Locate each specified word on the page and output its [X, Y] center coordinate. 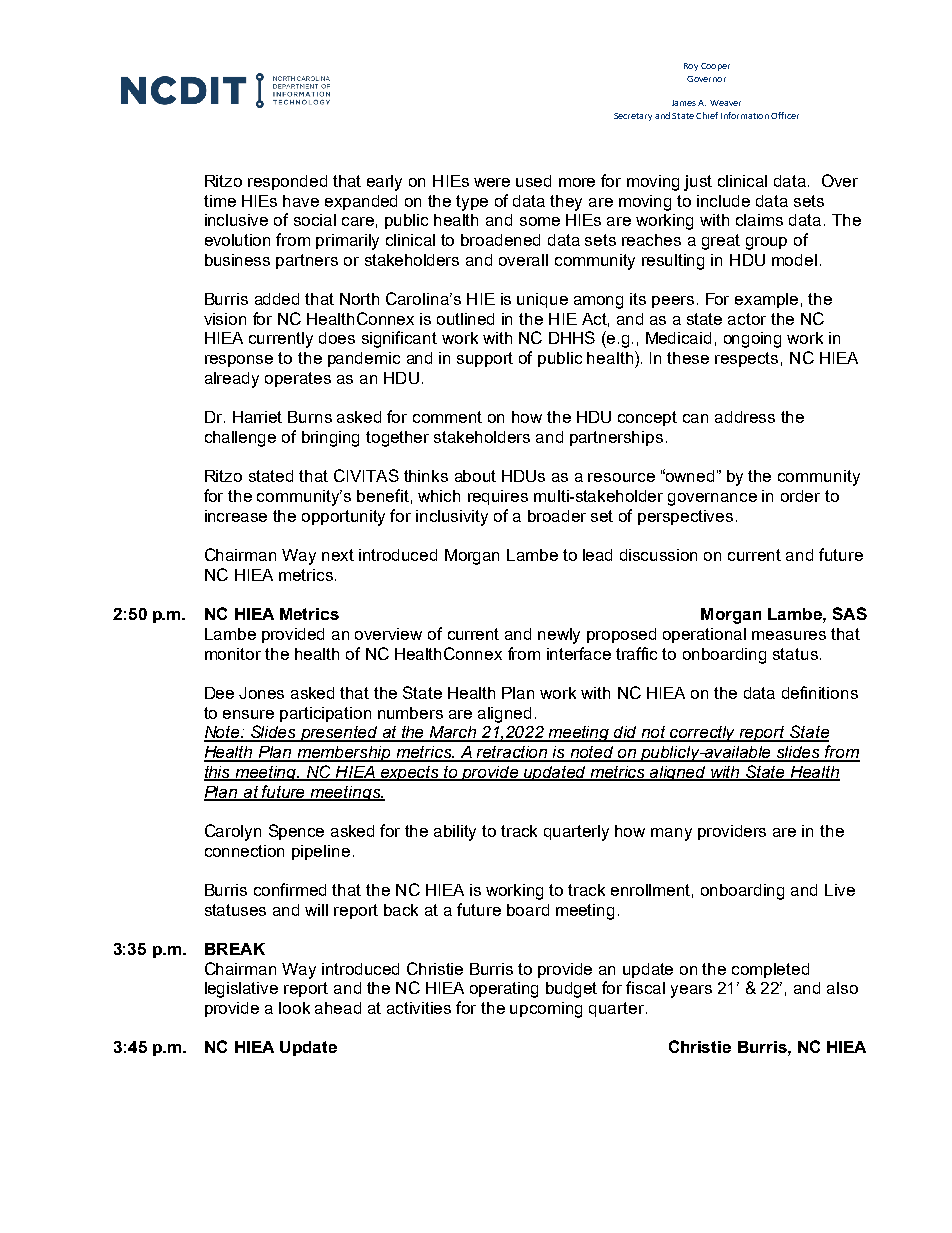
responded [287, 182]
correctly [703, 734]
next [338, 555]
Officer [785, 115]
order [800, 496]
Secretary [633, 117]
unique [542, 300]
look [294, 1008]
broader [557, 516]
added [277, 299]
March [453, 733]
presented [339, 734]
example [766, 300]
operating [504, 990]
